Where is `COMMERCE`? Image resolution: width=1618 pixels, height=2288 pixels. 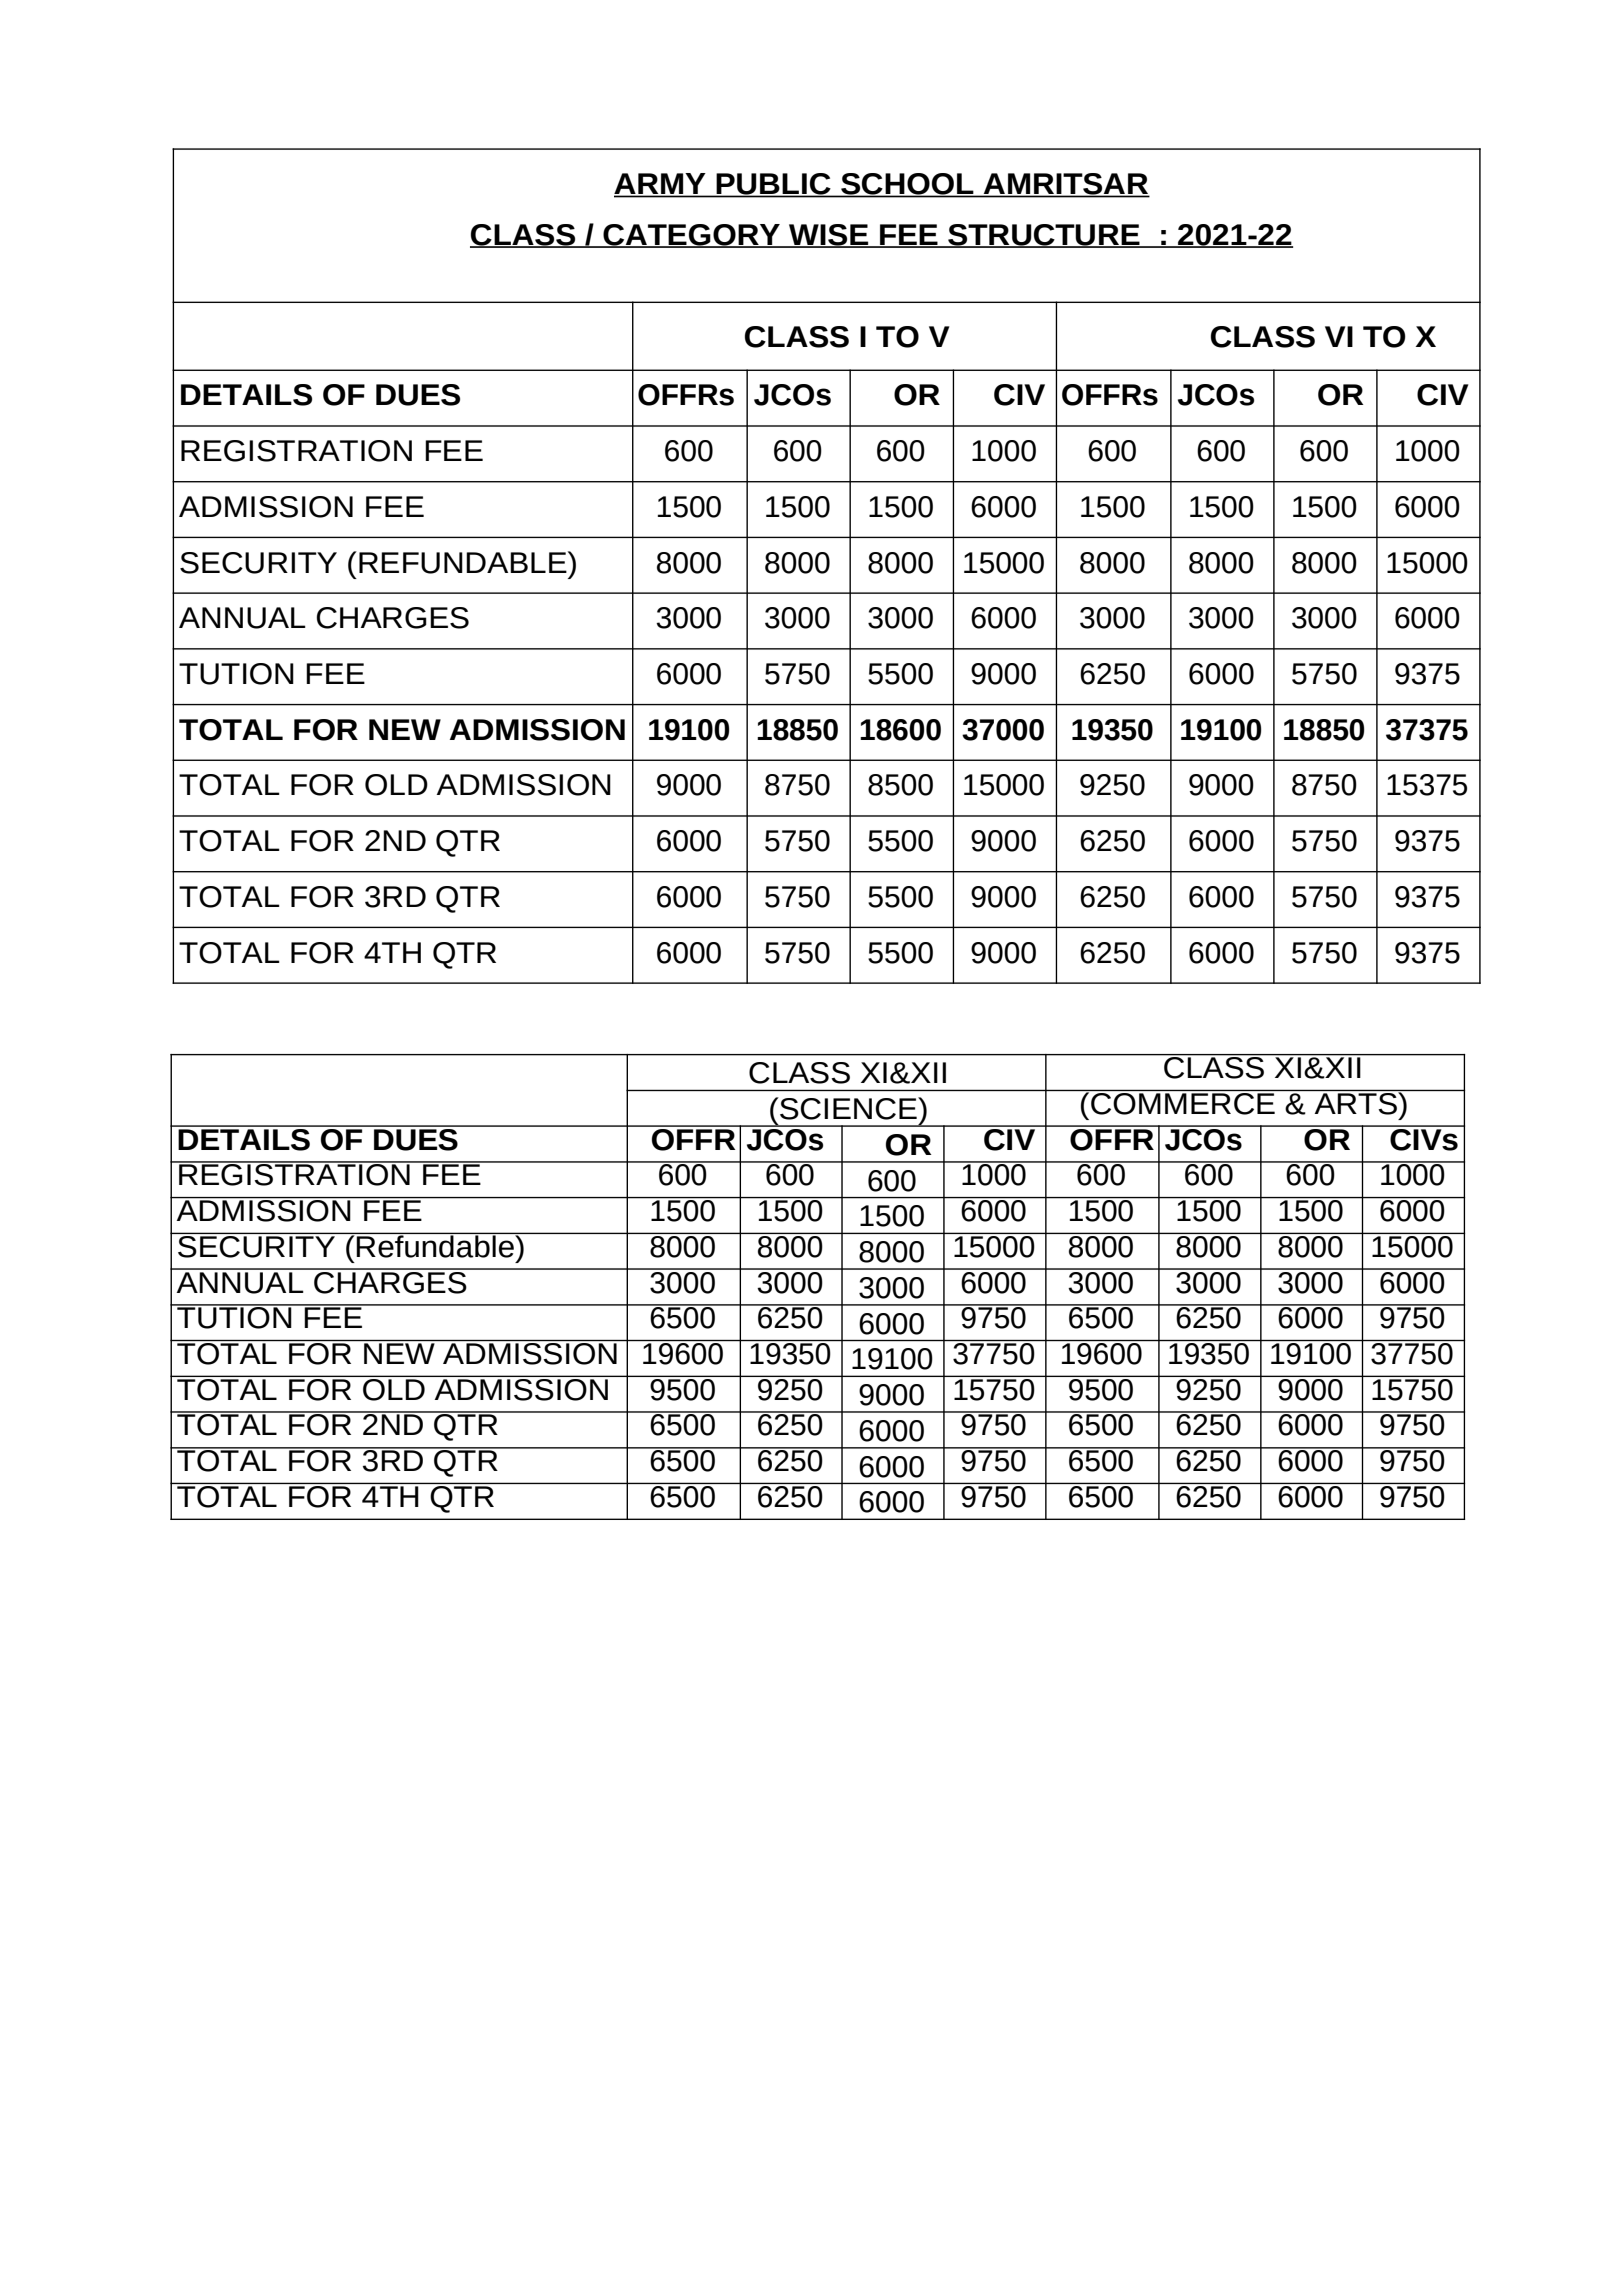
COMMERCE is located at coordinates (1183, 1104).
